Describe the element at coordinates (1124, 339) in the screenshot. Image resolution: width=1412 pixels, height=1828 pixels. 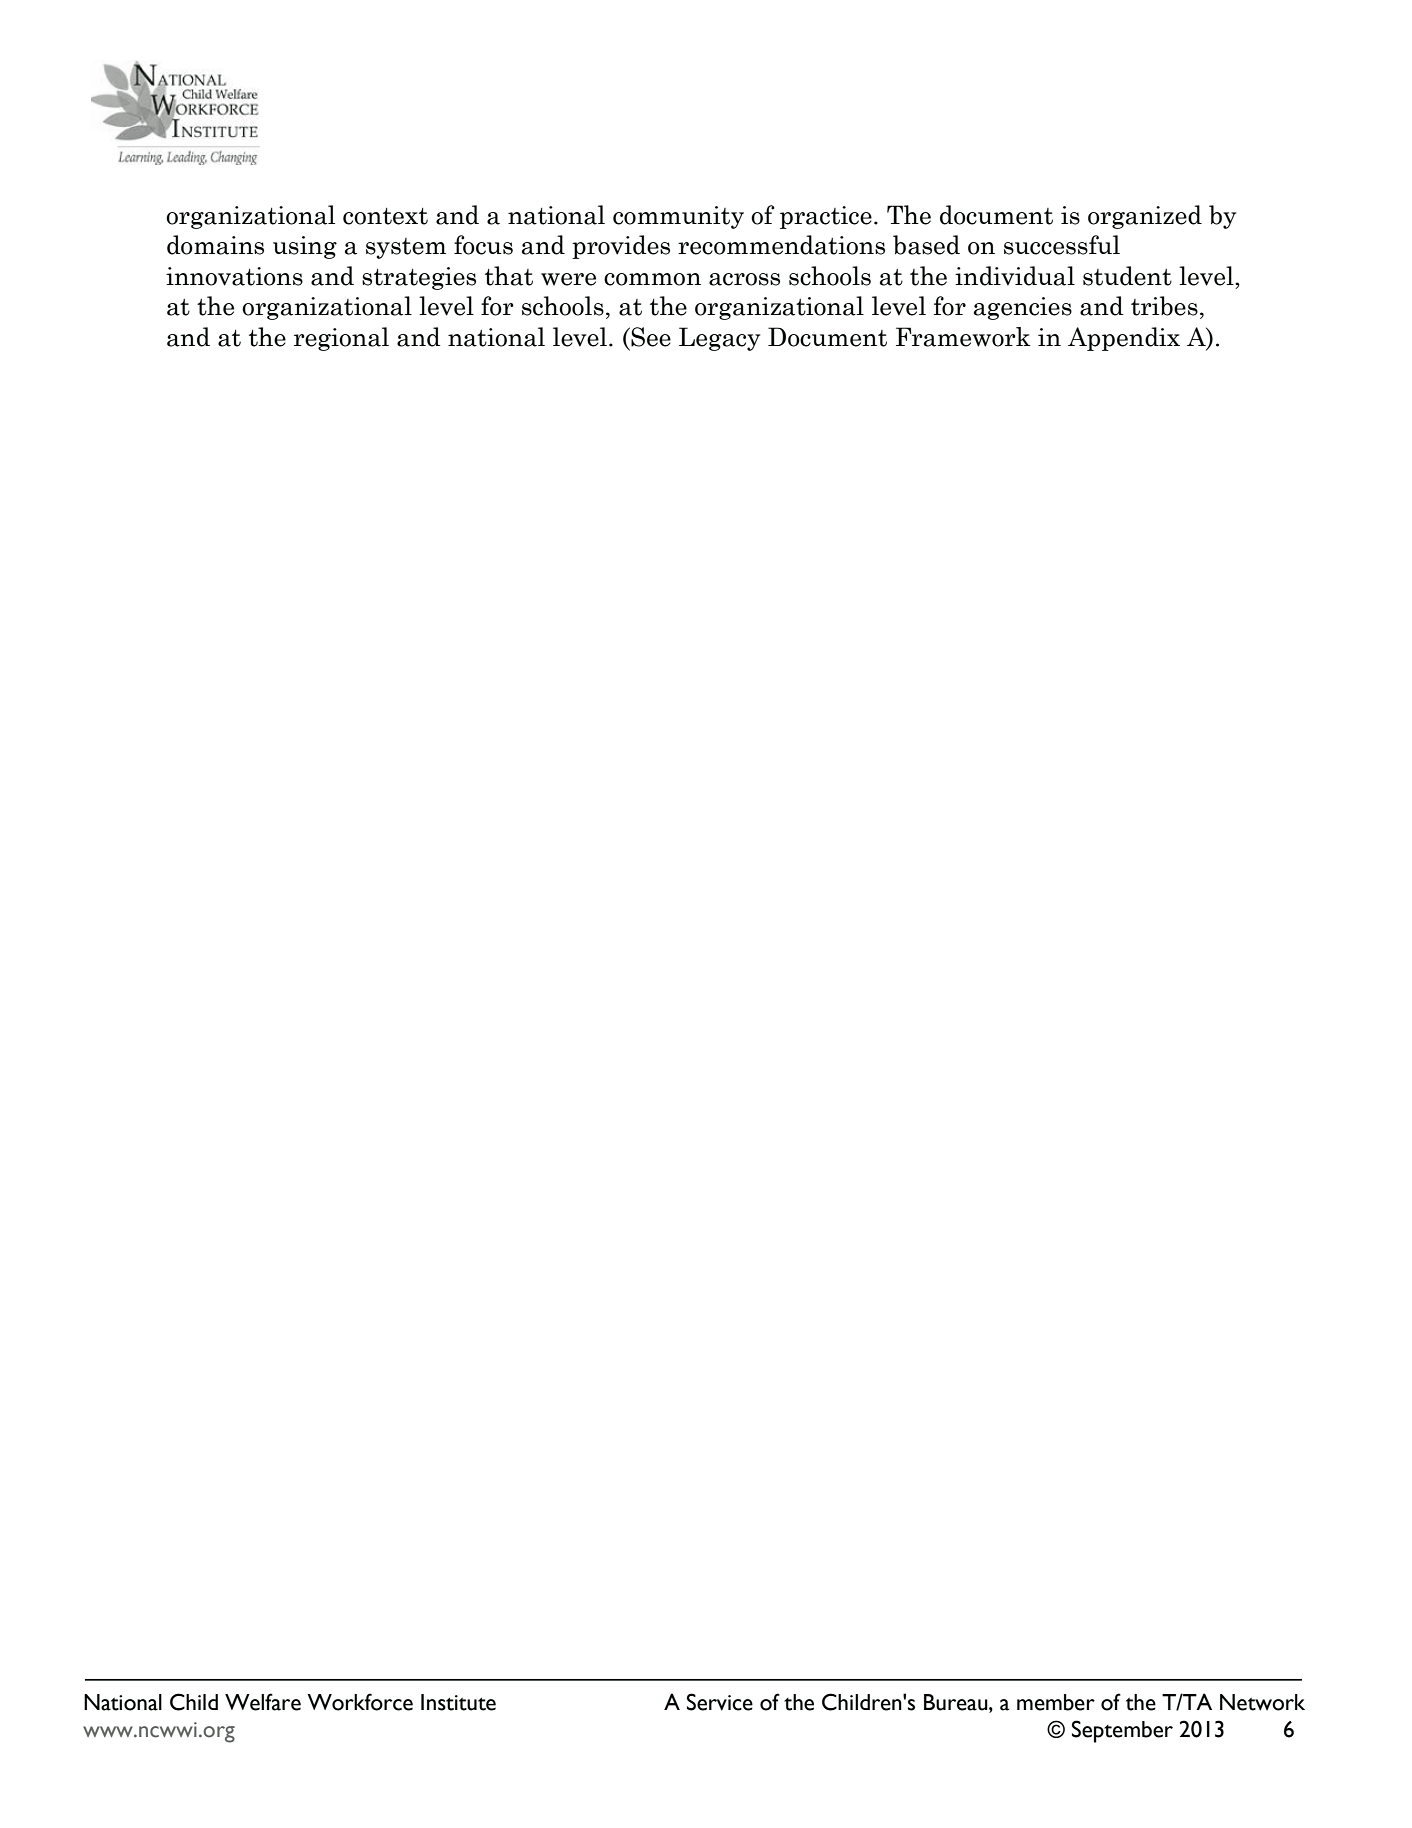
I see `Appendix` at that location.
